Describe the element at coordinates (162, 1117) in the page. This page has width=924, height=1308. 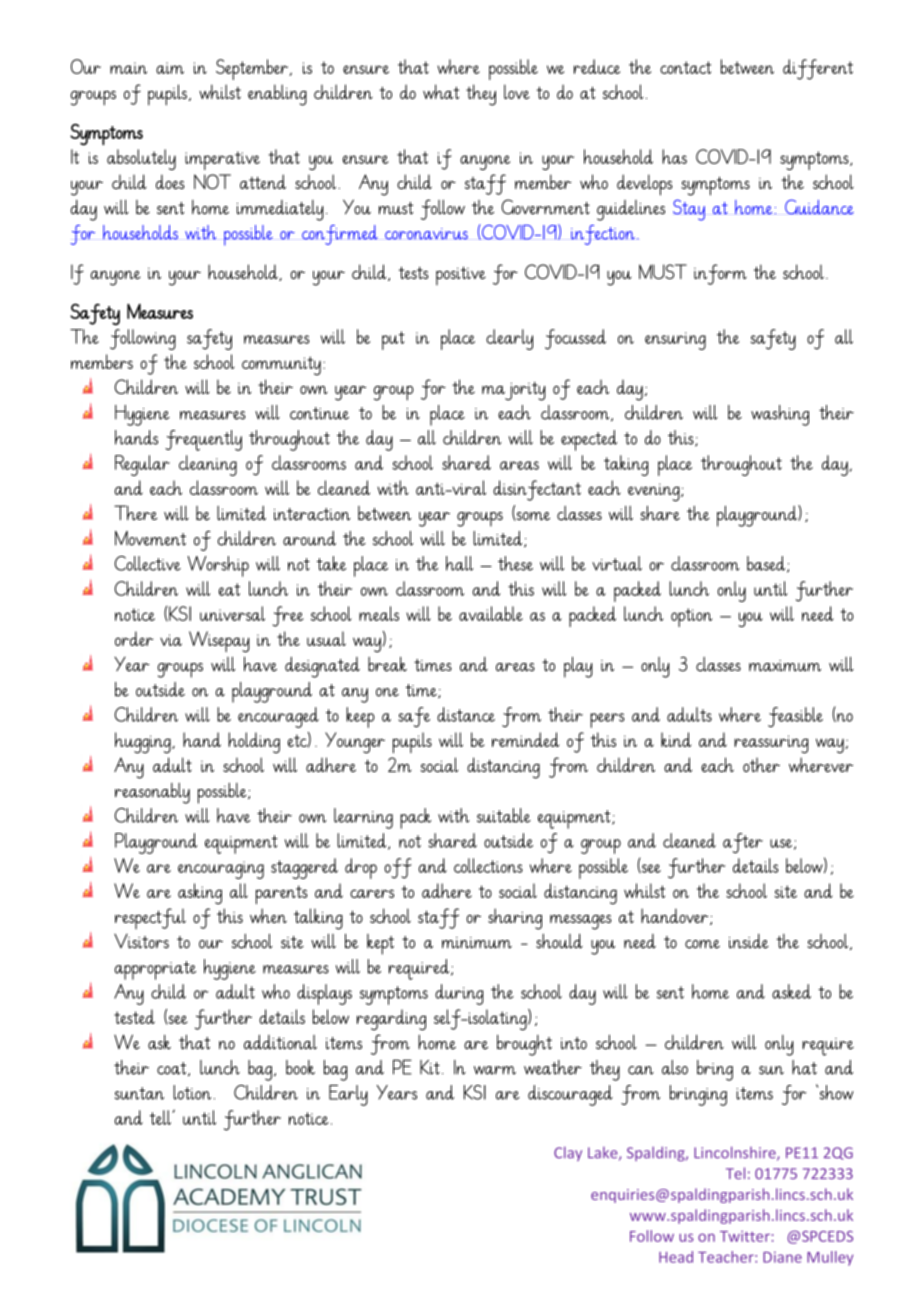
I see `tell` at that location.
